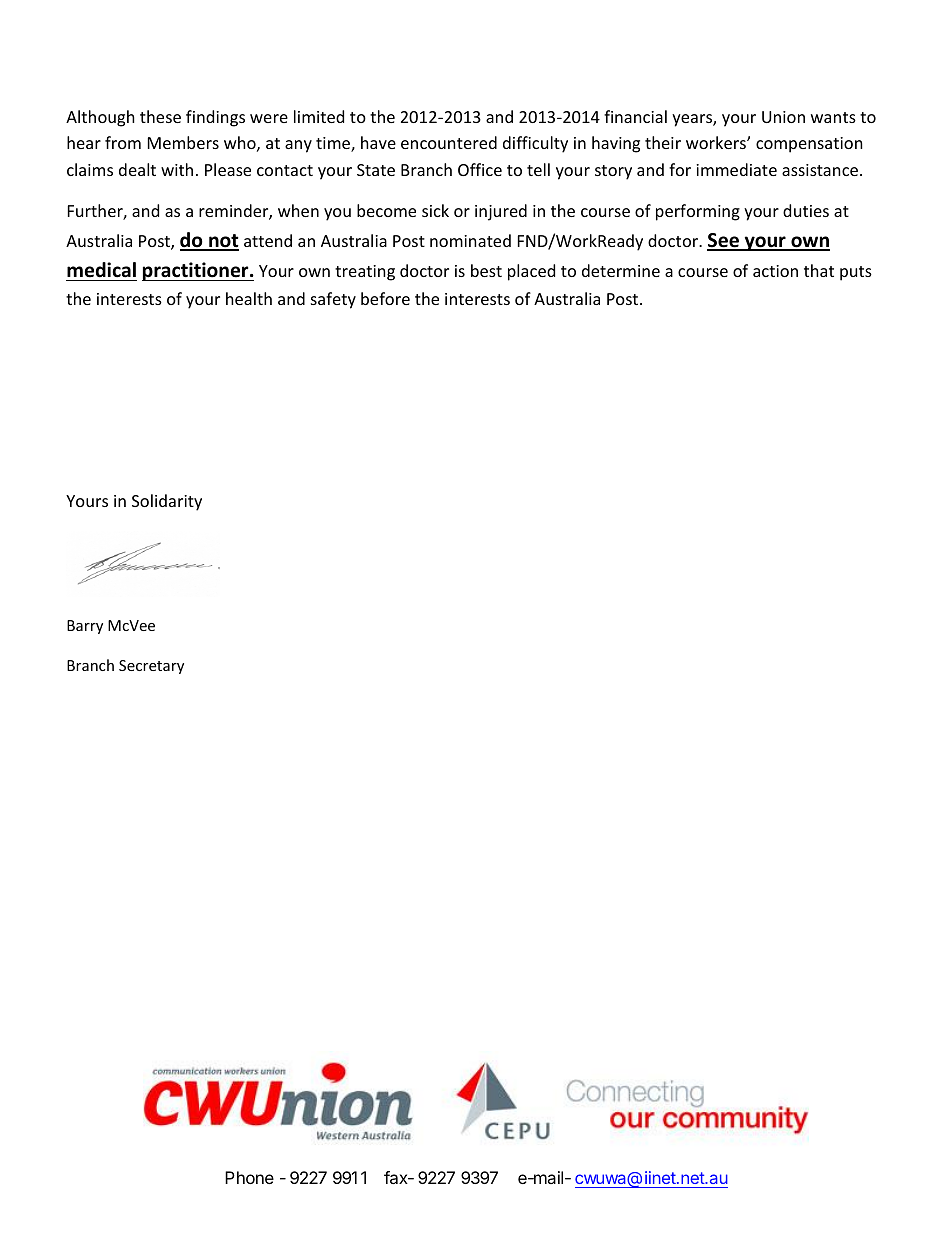  Describe the element at coordinates (151, 667) in the page. I see `Secretary` at that location.
